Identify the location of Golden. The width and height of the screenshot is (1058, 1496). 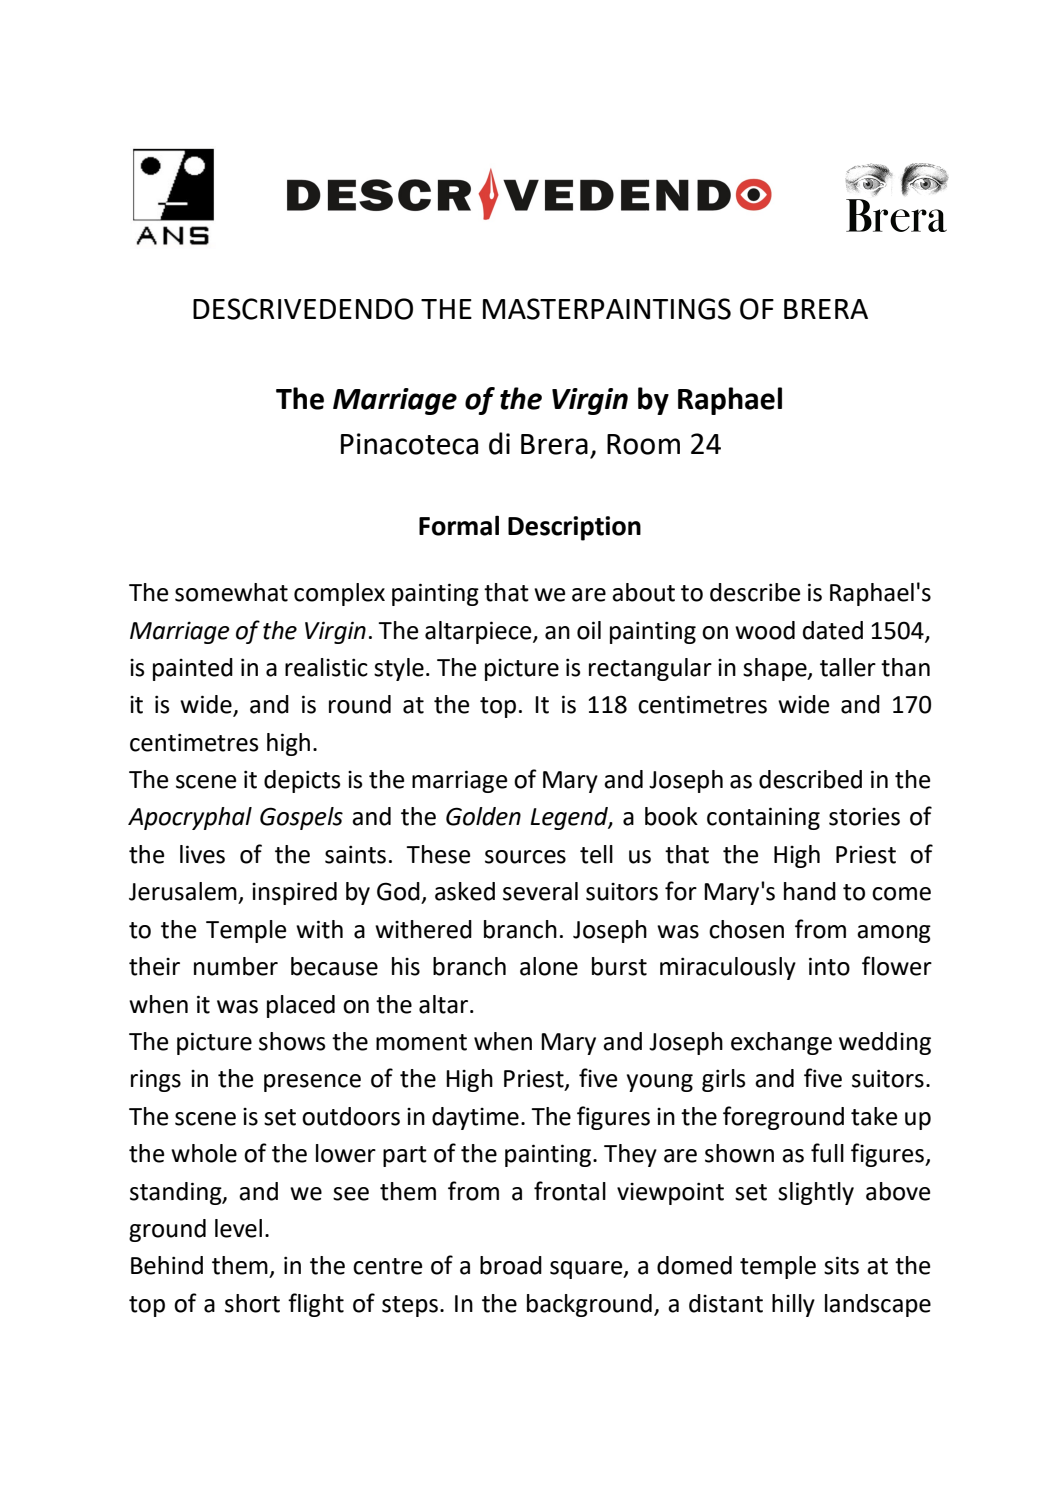
(483, 816).
